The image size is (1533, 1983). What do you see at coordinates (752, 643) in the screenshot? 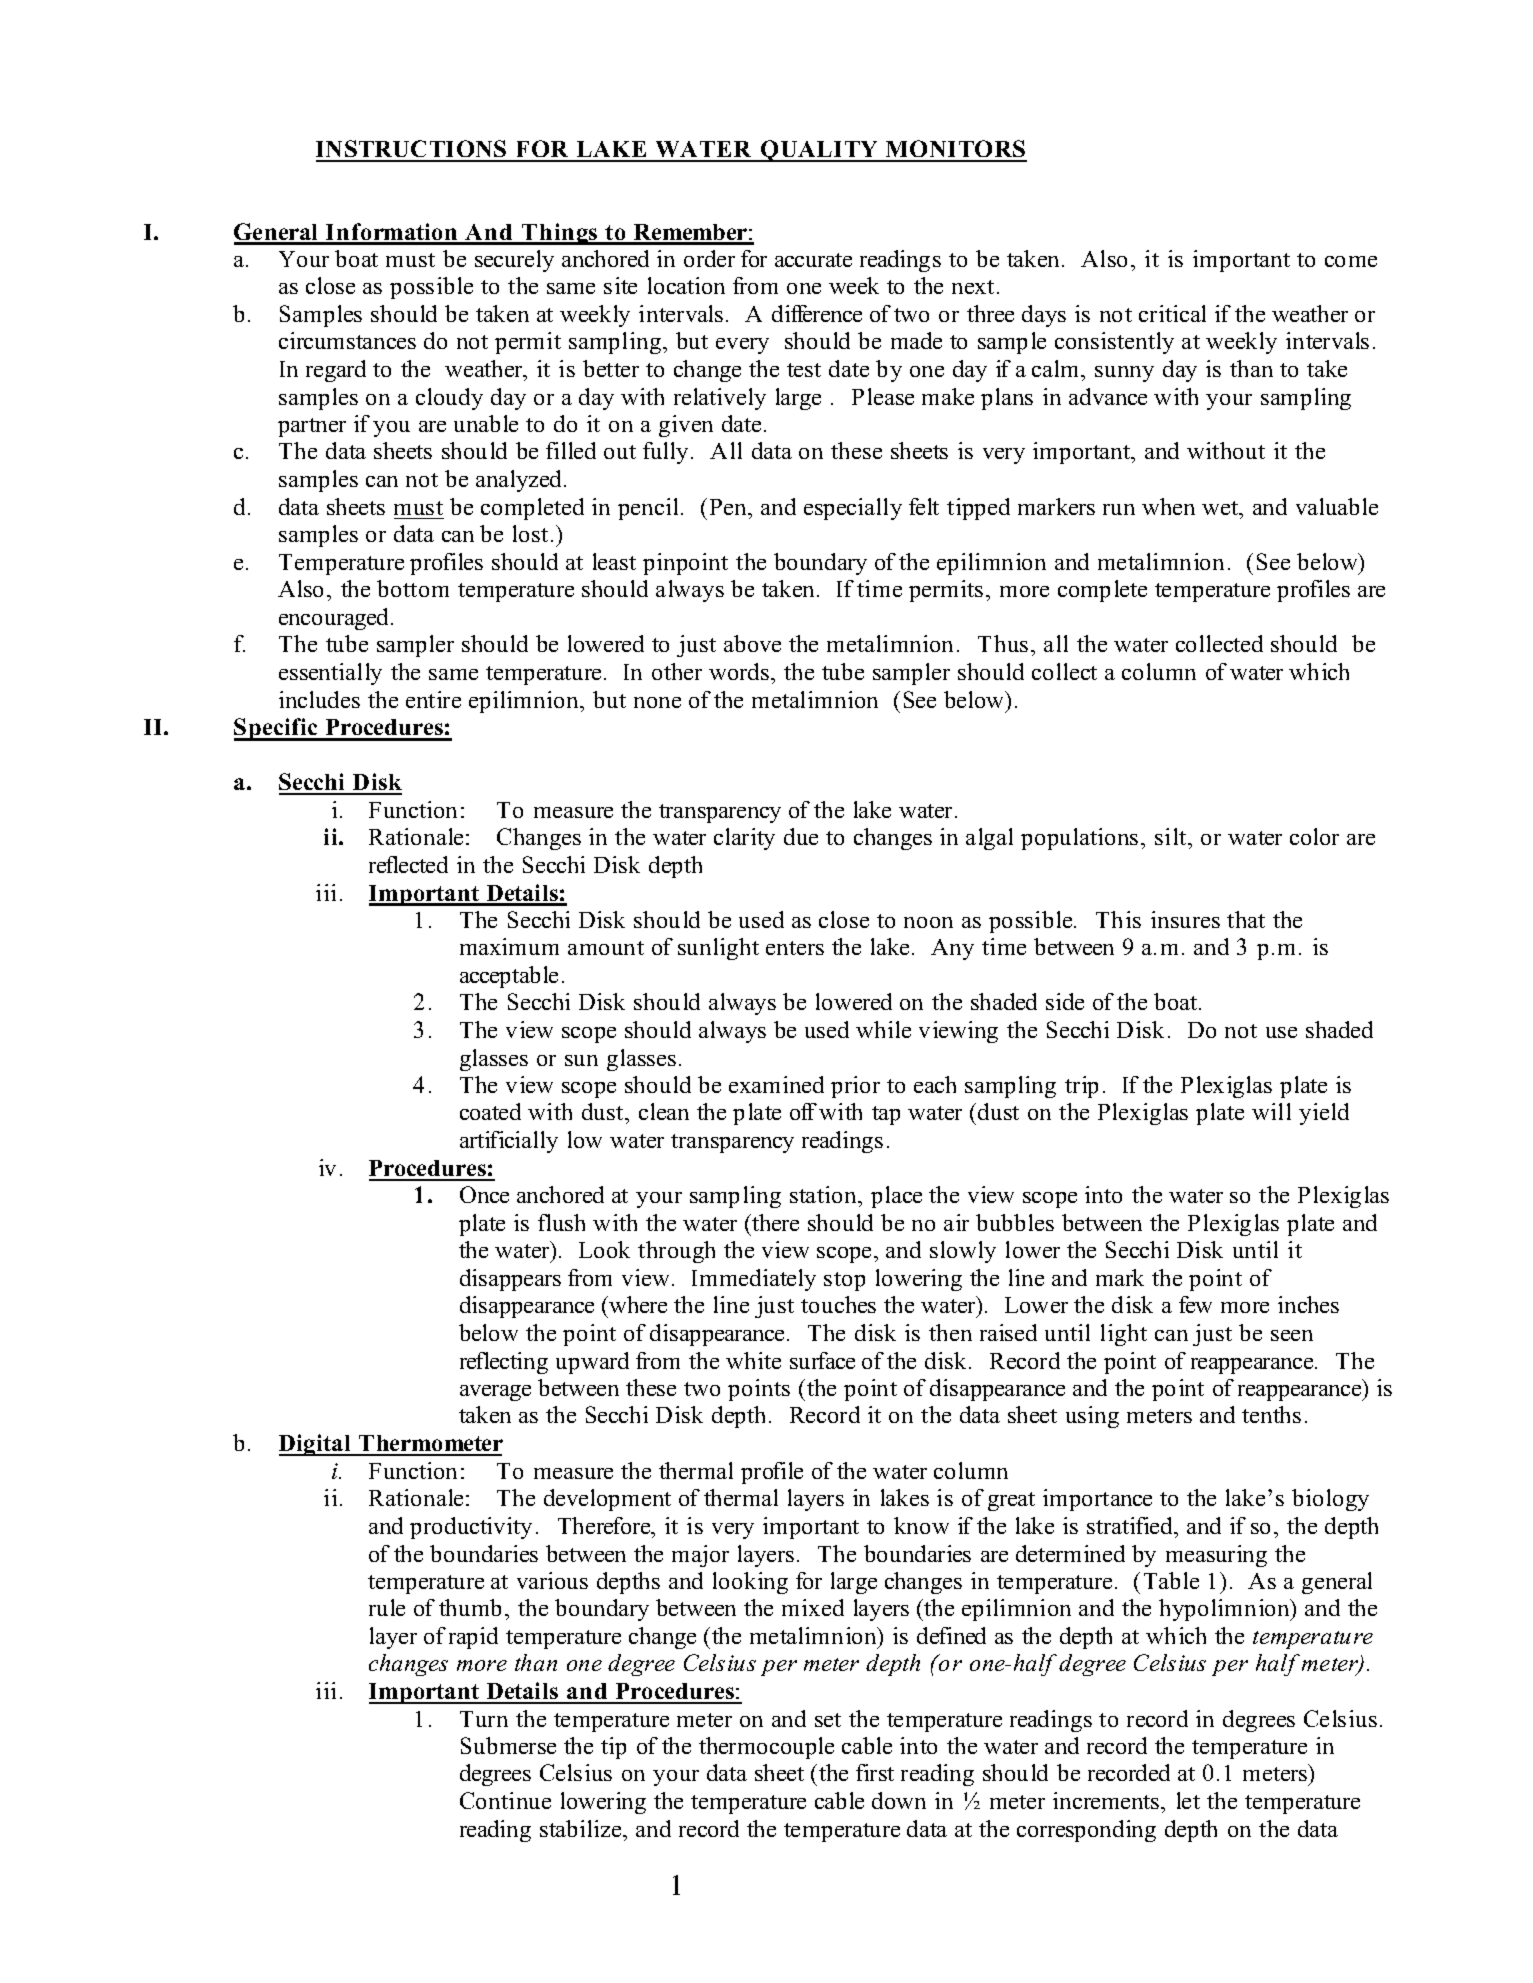
I see `above` at bounding box center [752, 643].
